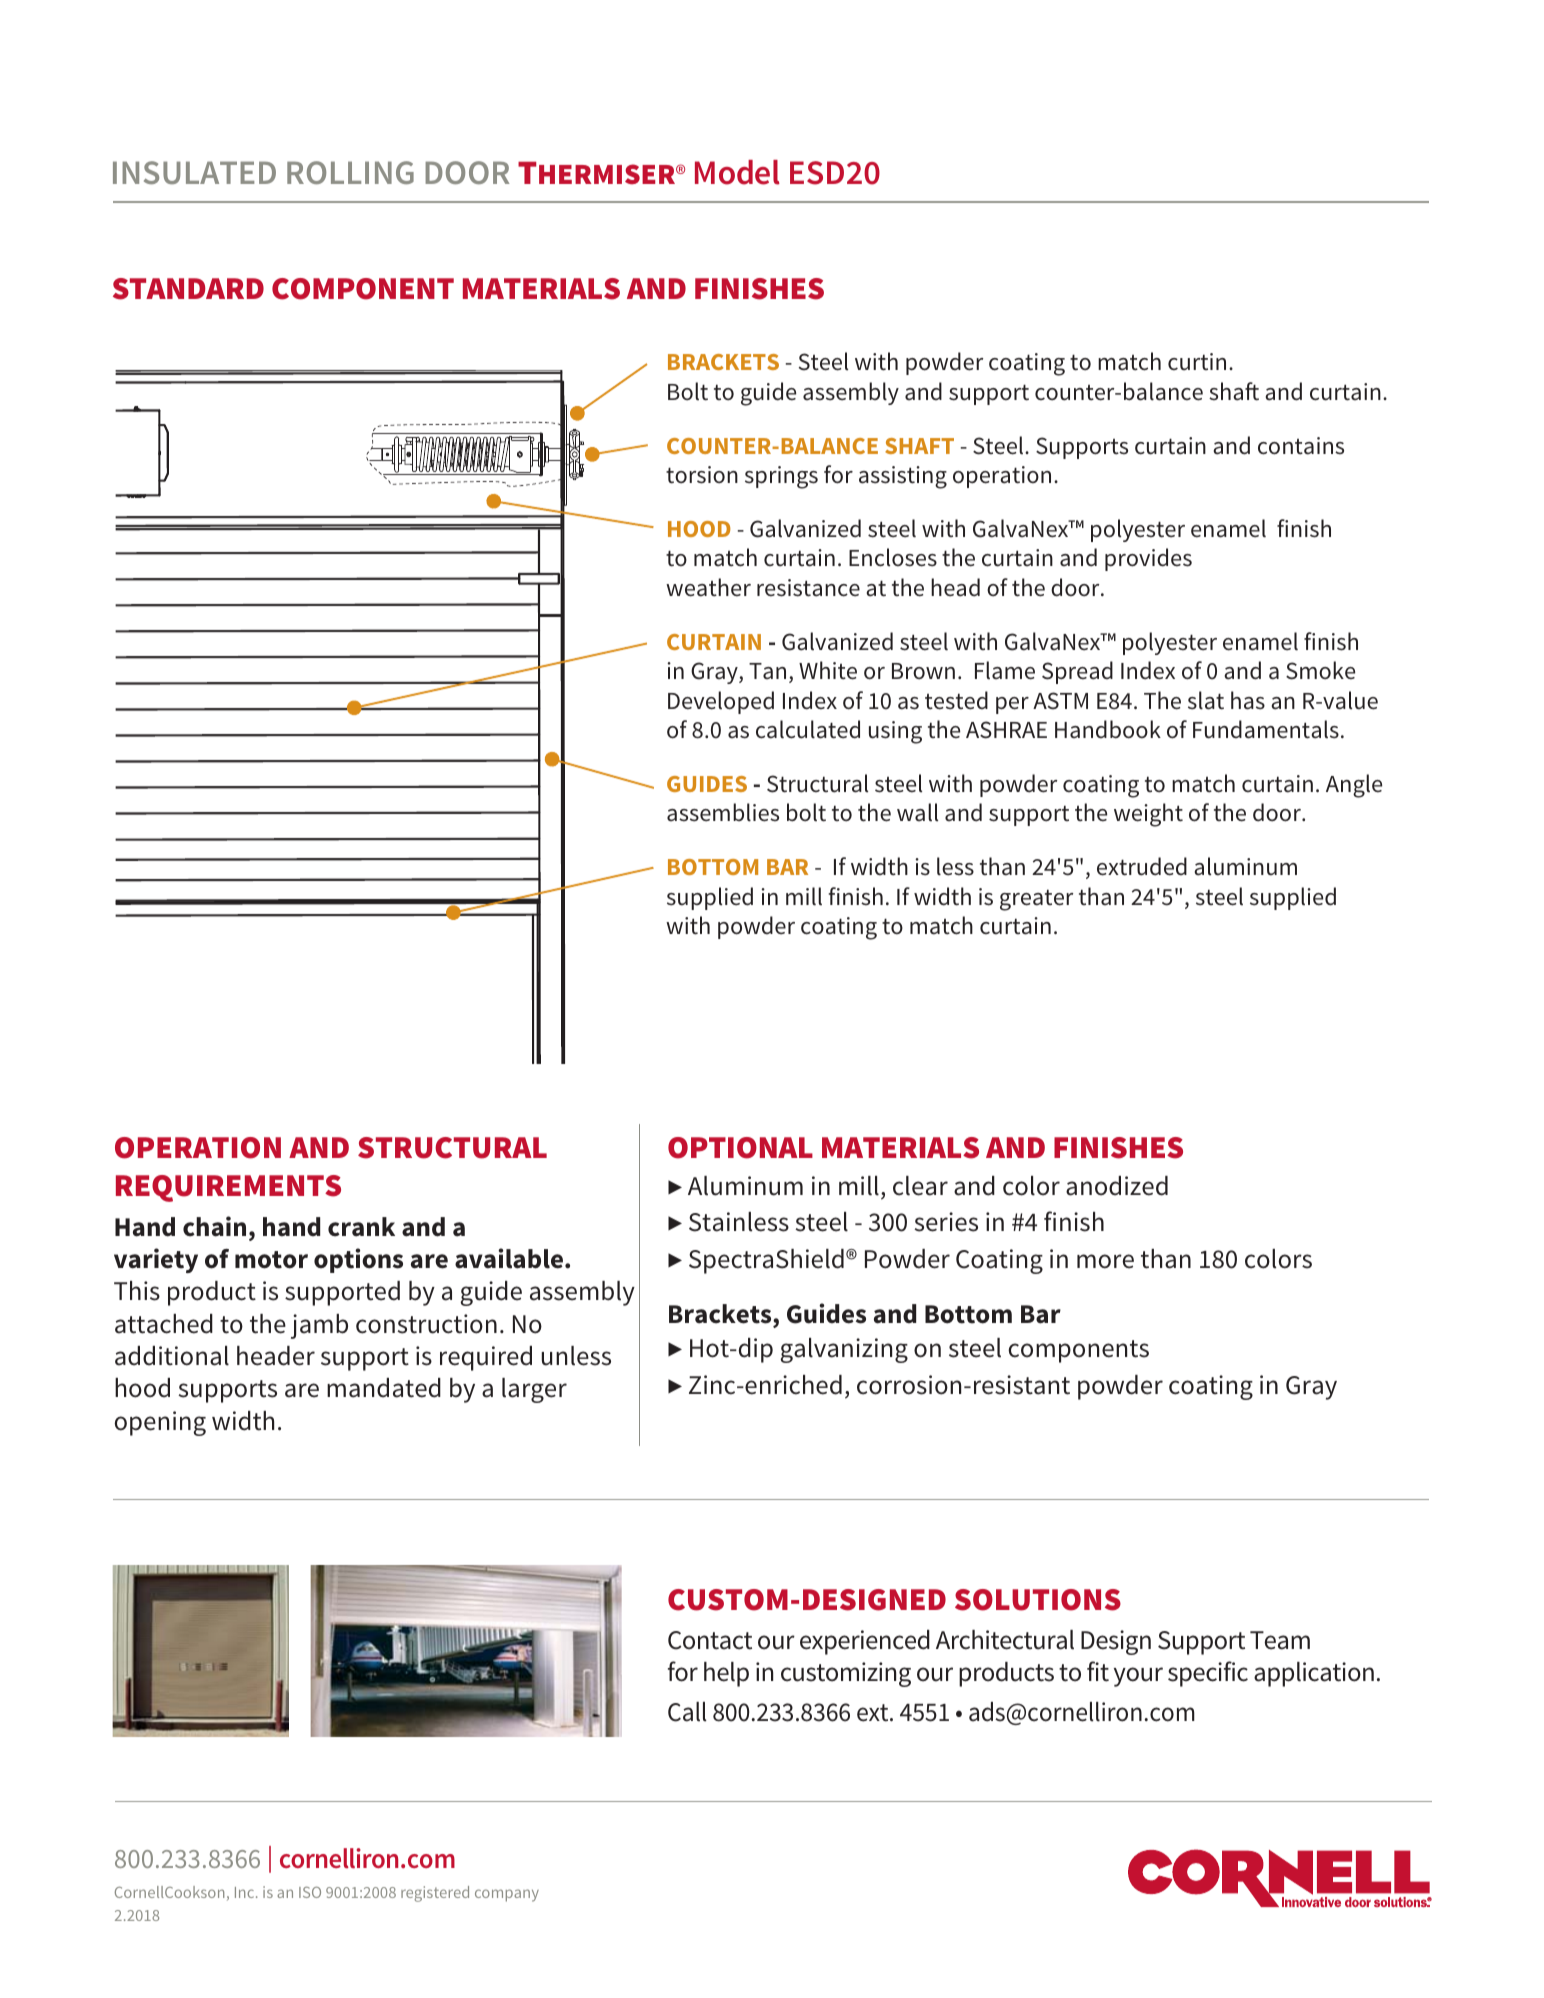  Describe the element at coordinates (740, 1148) in the screenshot. I see `OPTIONAL` at that location.
